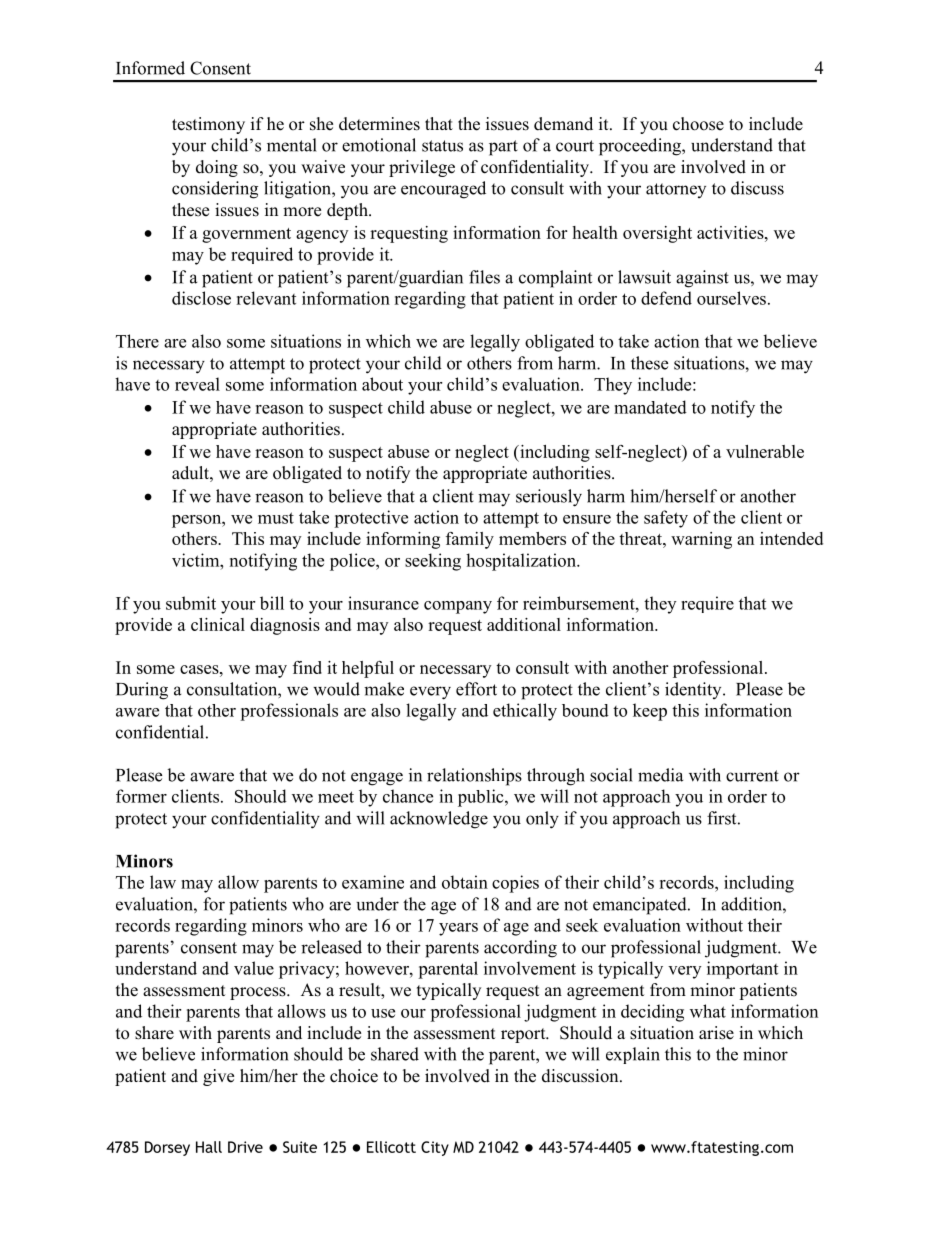 Image resolution: width=952 pixels, height=1233 pixels. Describe the element at coordinates (641, 906) in the screenshot. I see `emancipated` at that location.
